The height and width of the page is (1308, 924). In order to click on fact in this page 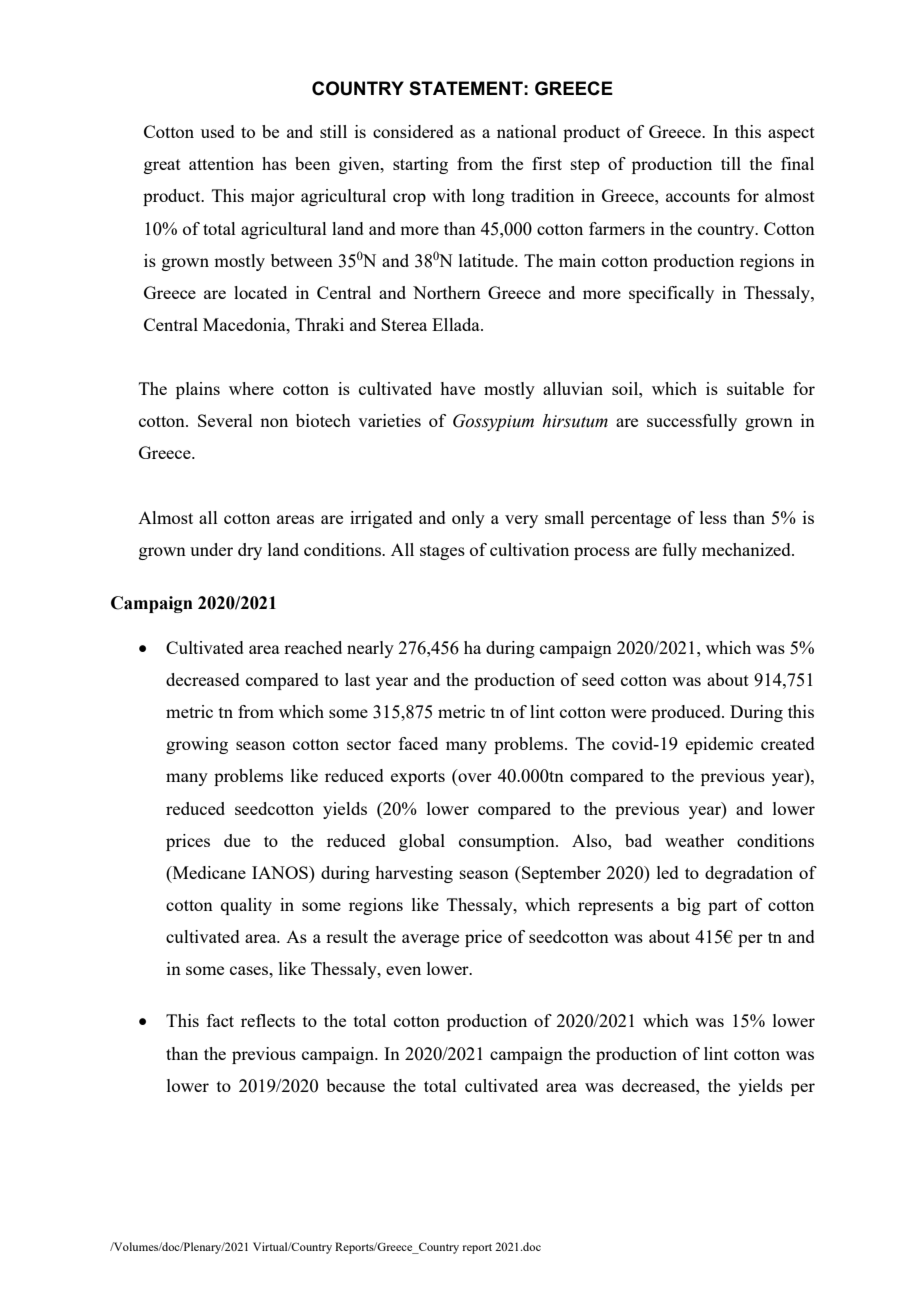, I will do `click(220, 1020)`.
